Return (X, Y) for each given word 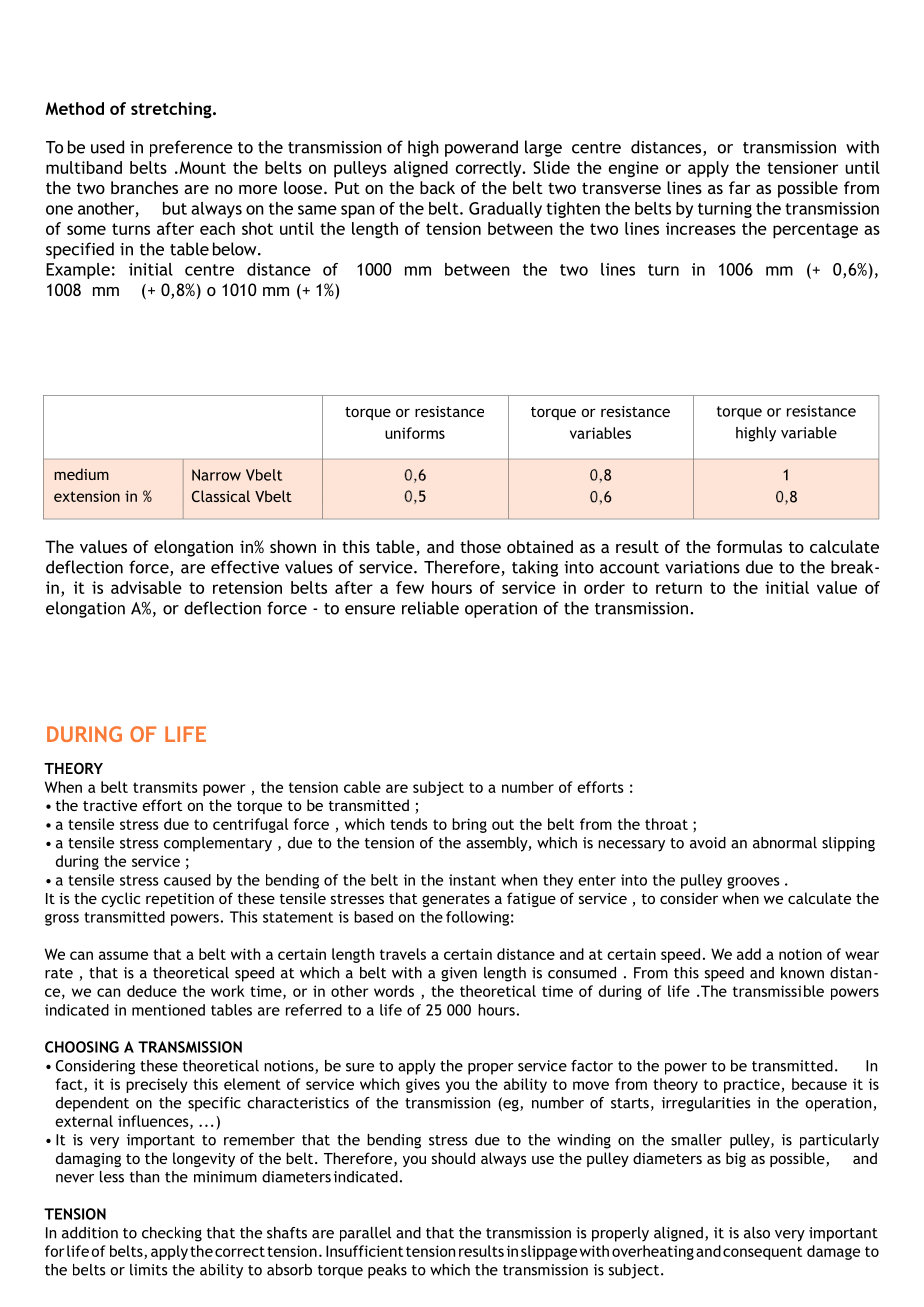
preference (191, 148)
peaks (387, 1271)
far (740, 187)
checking (172, 1234)
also (757, 1233)
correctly (490, 169)
